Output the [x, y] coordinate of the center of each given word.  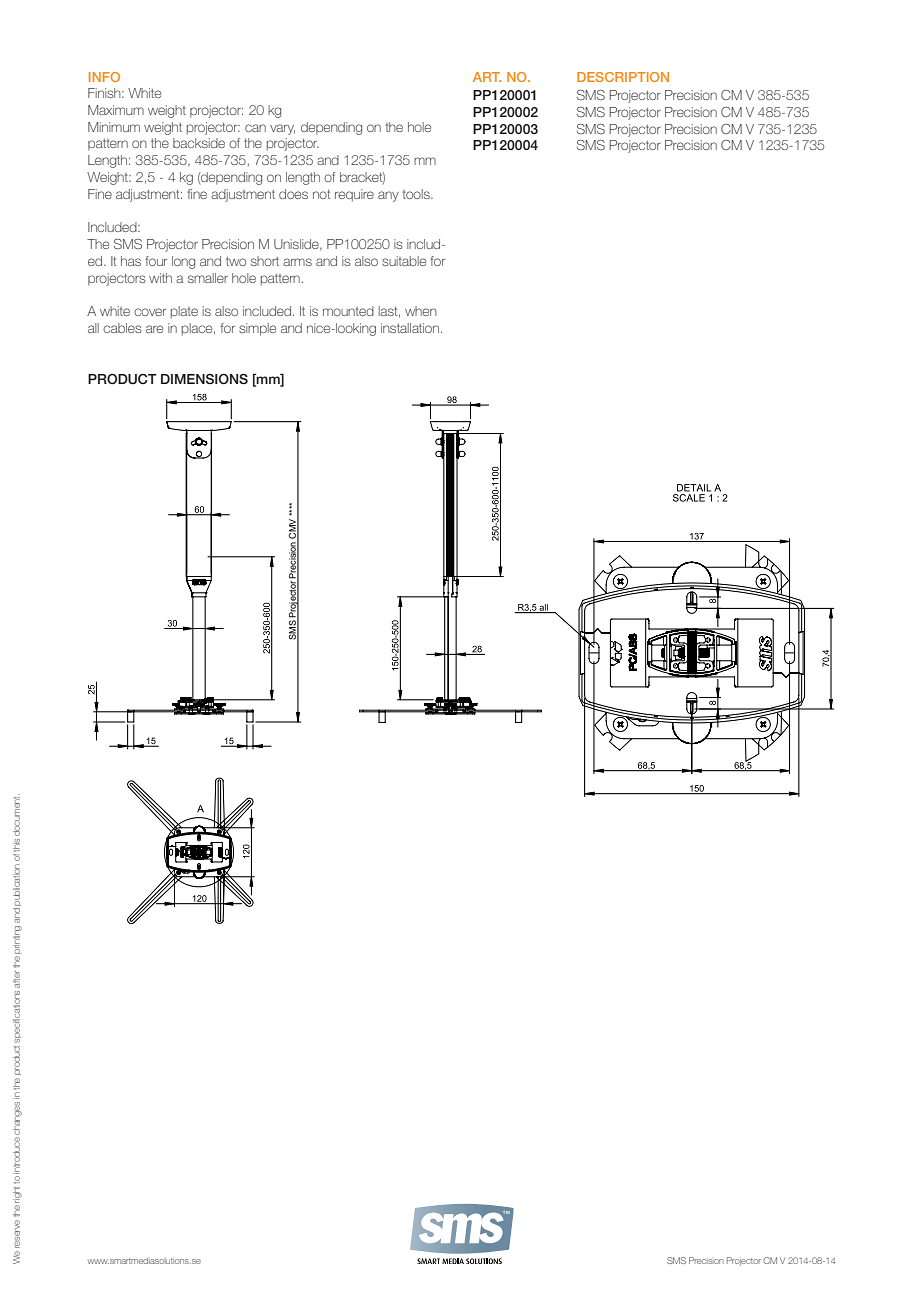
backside [199, 143]
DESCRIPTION [623, 77]
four [156, 261]
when [421, 311]
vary [282, 129]
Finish [105, 93]
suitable [404, 261]
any [388, 196]
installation [410, 328]
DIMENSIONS [204, 379]
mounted [348, 311]
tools [417, 194]
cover [150, 312]
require [354, 195]
